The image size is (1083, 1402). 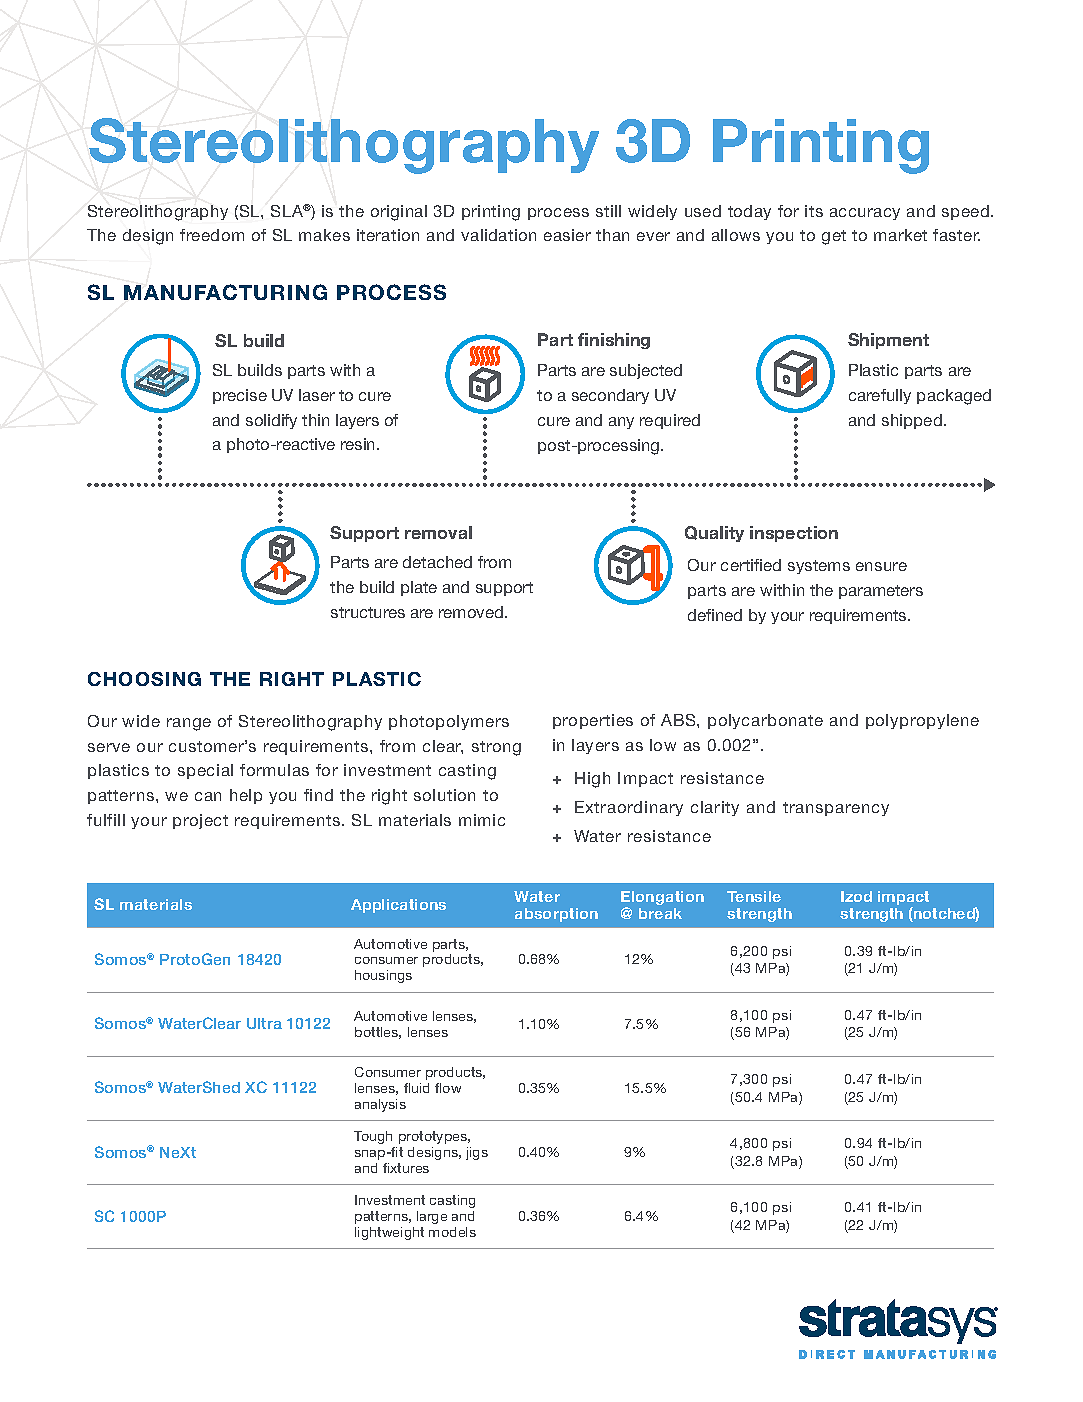 I want to click on freedom, so click(x=212, y=235).
